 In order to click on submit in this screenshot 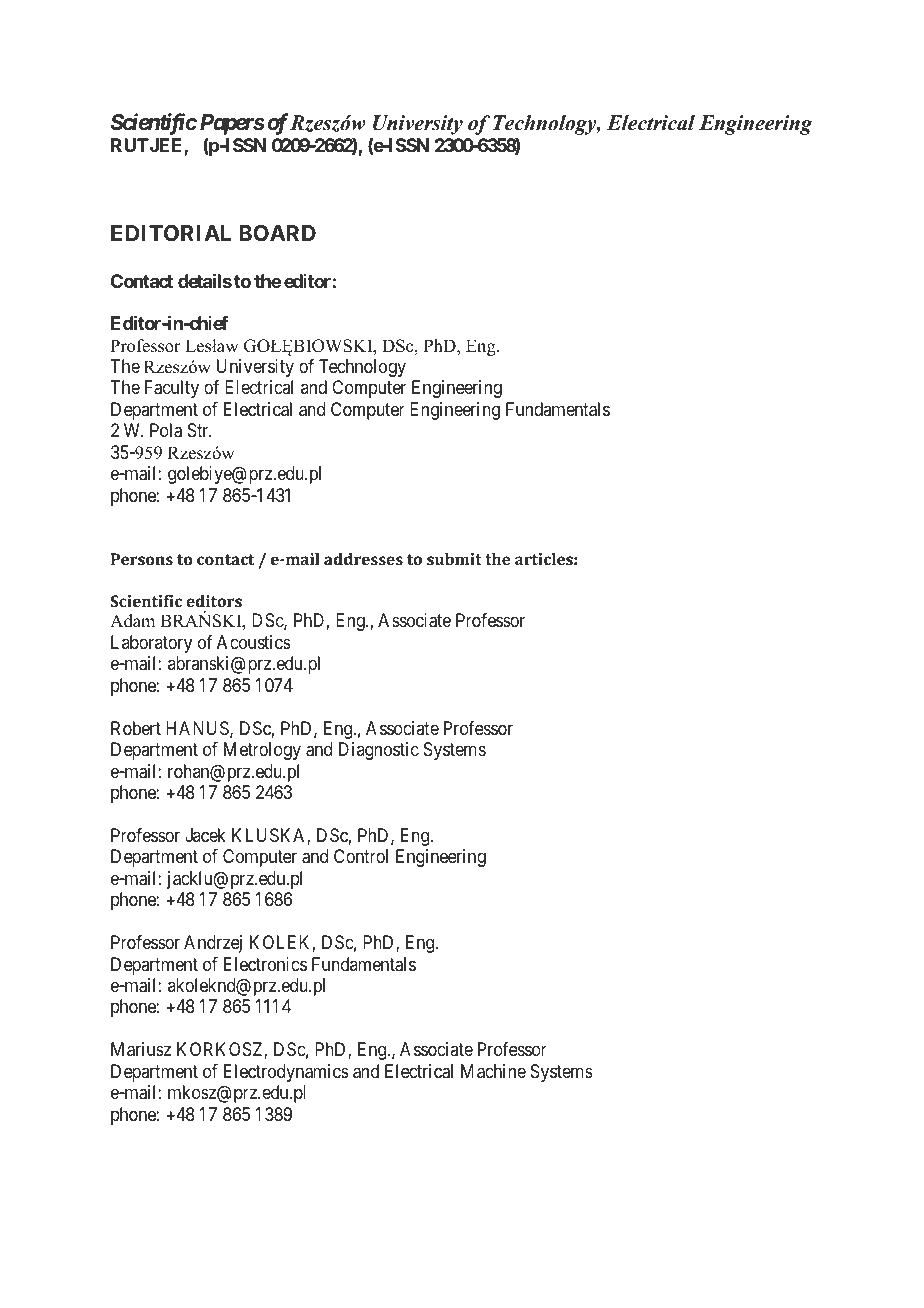, I will do `click(454, 559)`.
